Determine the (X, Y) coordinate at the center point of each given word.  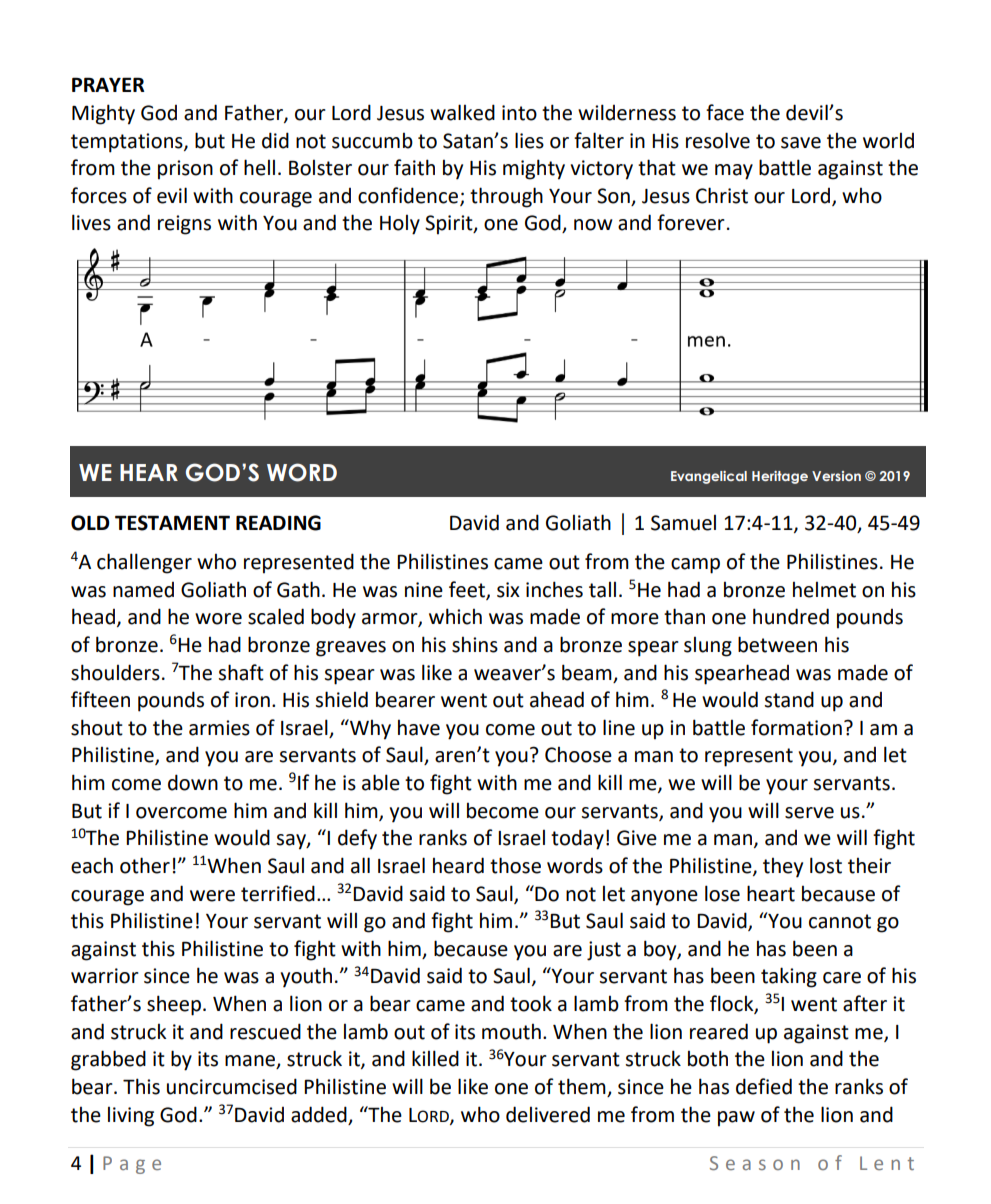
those (515, 865)
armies (219, 728)
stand (789, 699)
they (783, 868)
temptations (128, 143)
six (508, 590)
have (419, 728)
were (212, 896)
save (801, 143)
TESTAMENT (172, 523)
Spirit (450, 225)
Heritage (780, 477)
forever (691, 222)
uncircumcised (232, 1086)
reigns (184, 225)
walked (462, 112)
